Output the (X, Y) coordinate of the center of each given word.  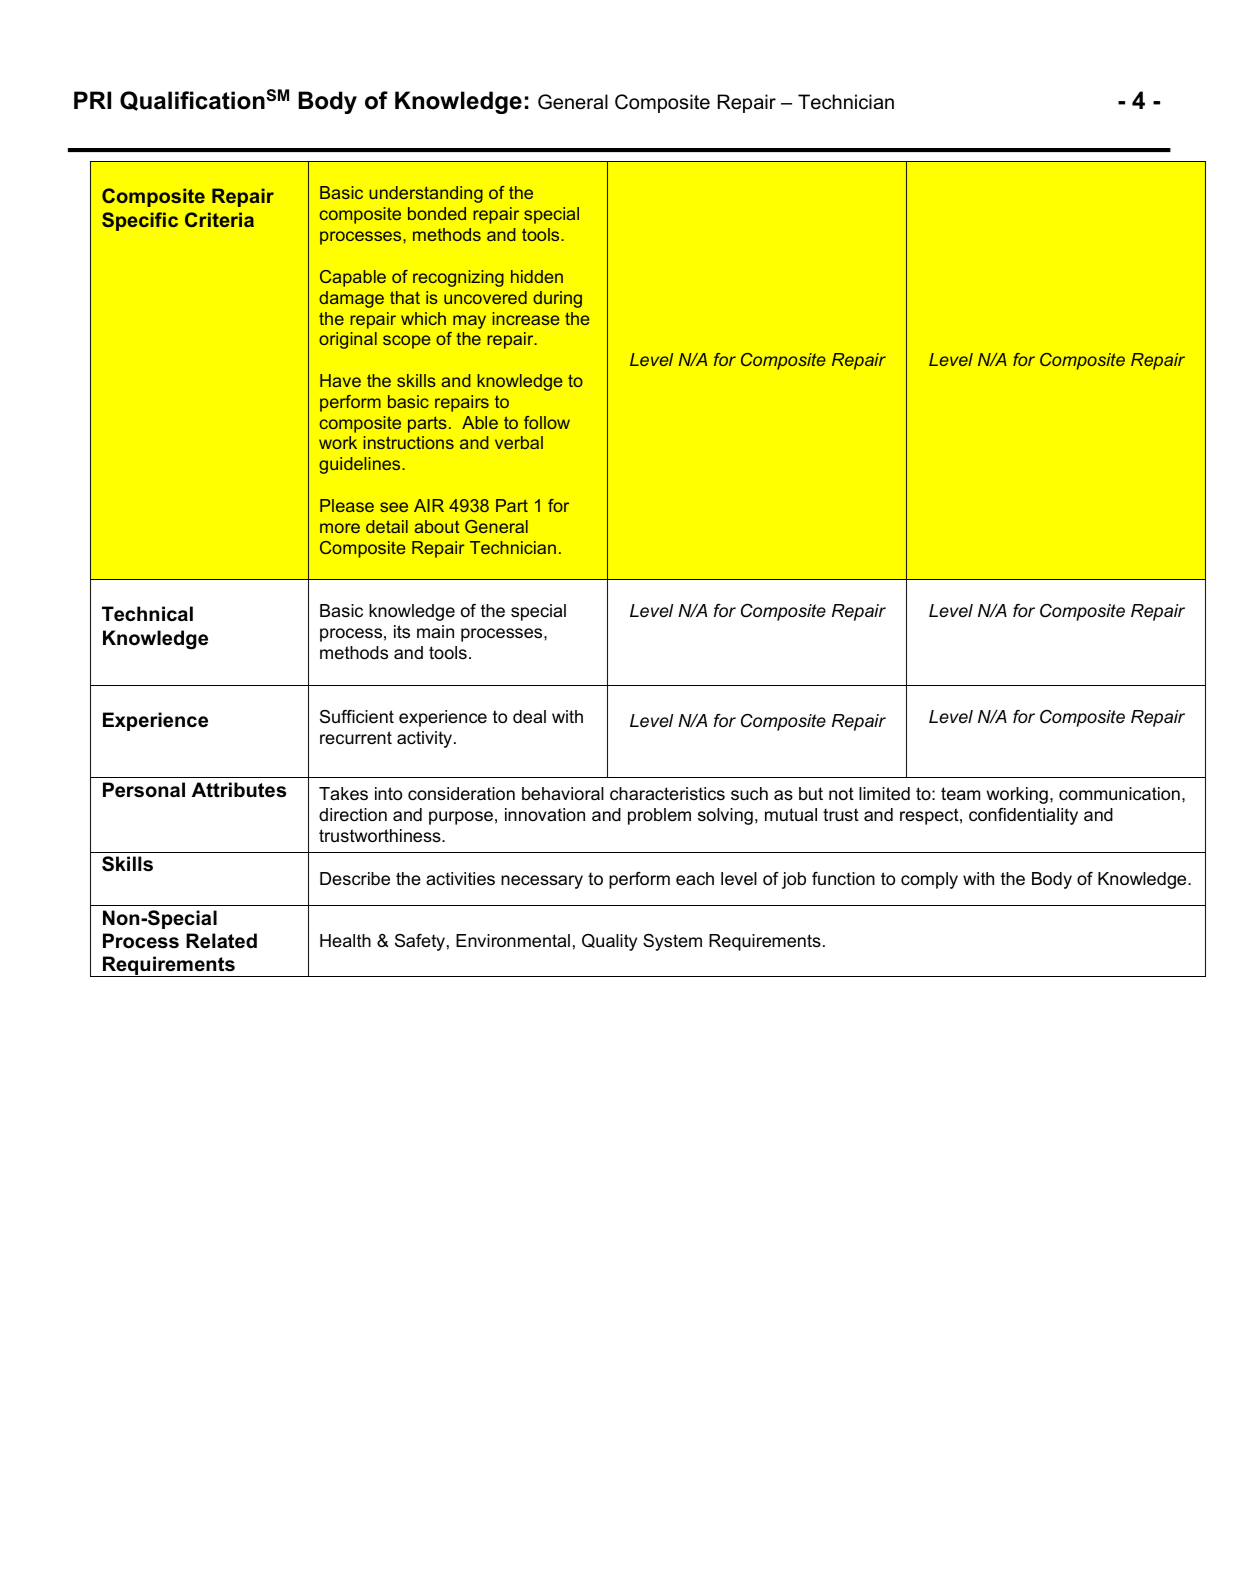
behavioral (563, 794)
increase (526, 318)
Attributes (239, 790)
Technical (147, 614)
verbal (519, 442)
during (557, 299)
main (435, 631)
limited (884, 793)
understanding (426, 194)
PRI (92, 100)
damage (351, 299)
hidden (537, 276)
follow (547, 422)
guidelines (361, 465)
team (960, 793)
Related (221, 941)
